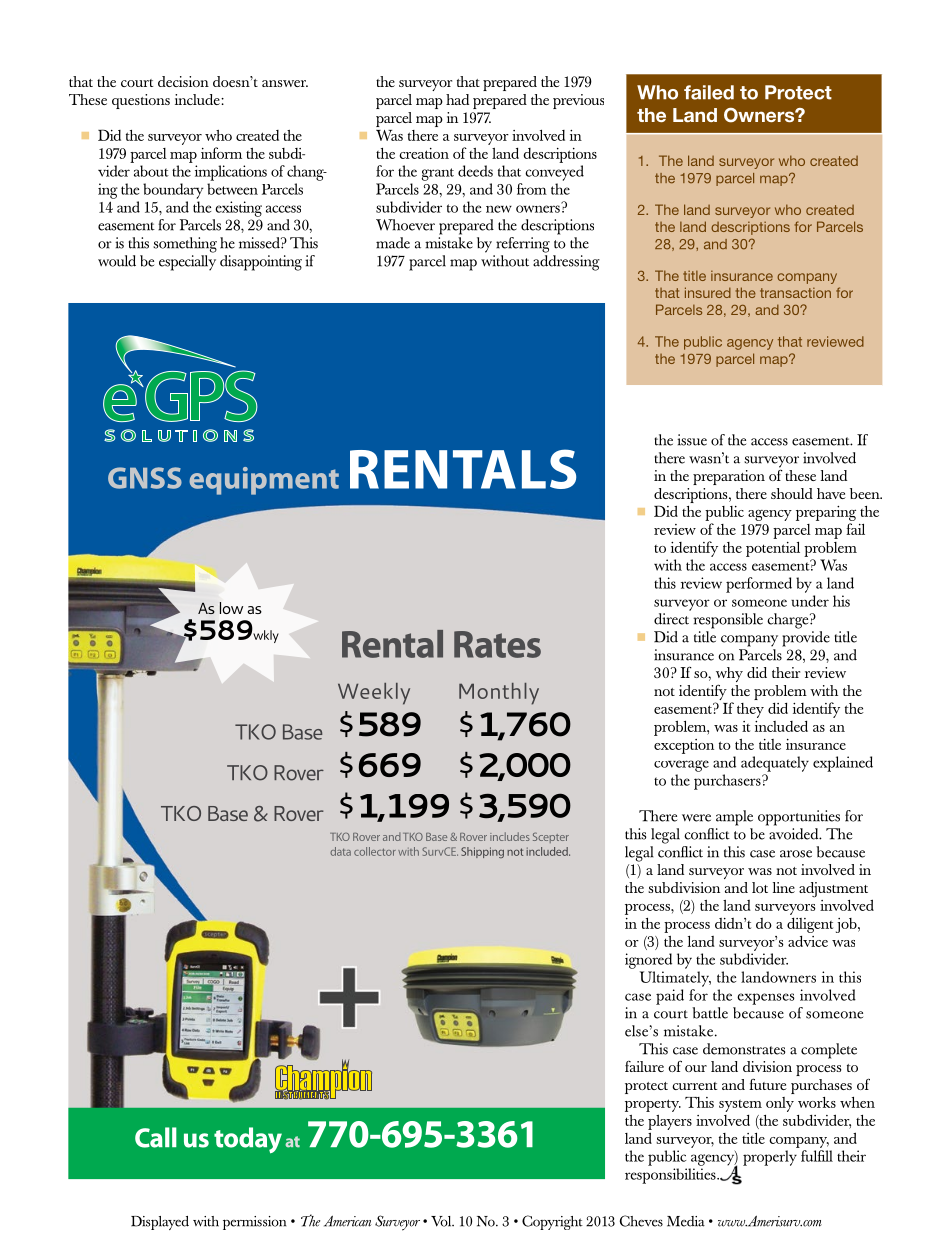  Describe the element at coordinates (457, 99) in the screenshot. I see `had` at that location.
